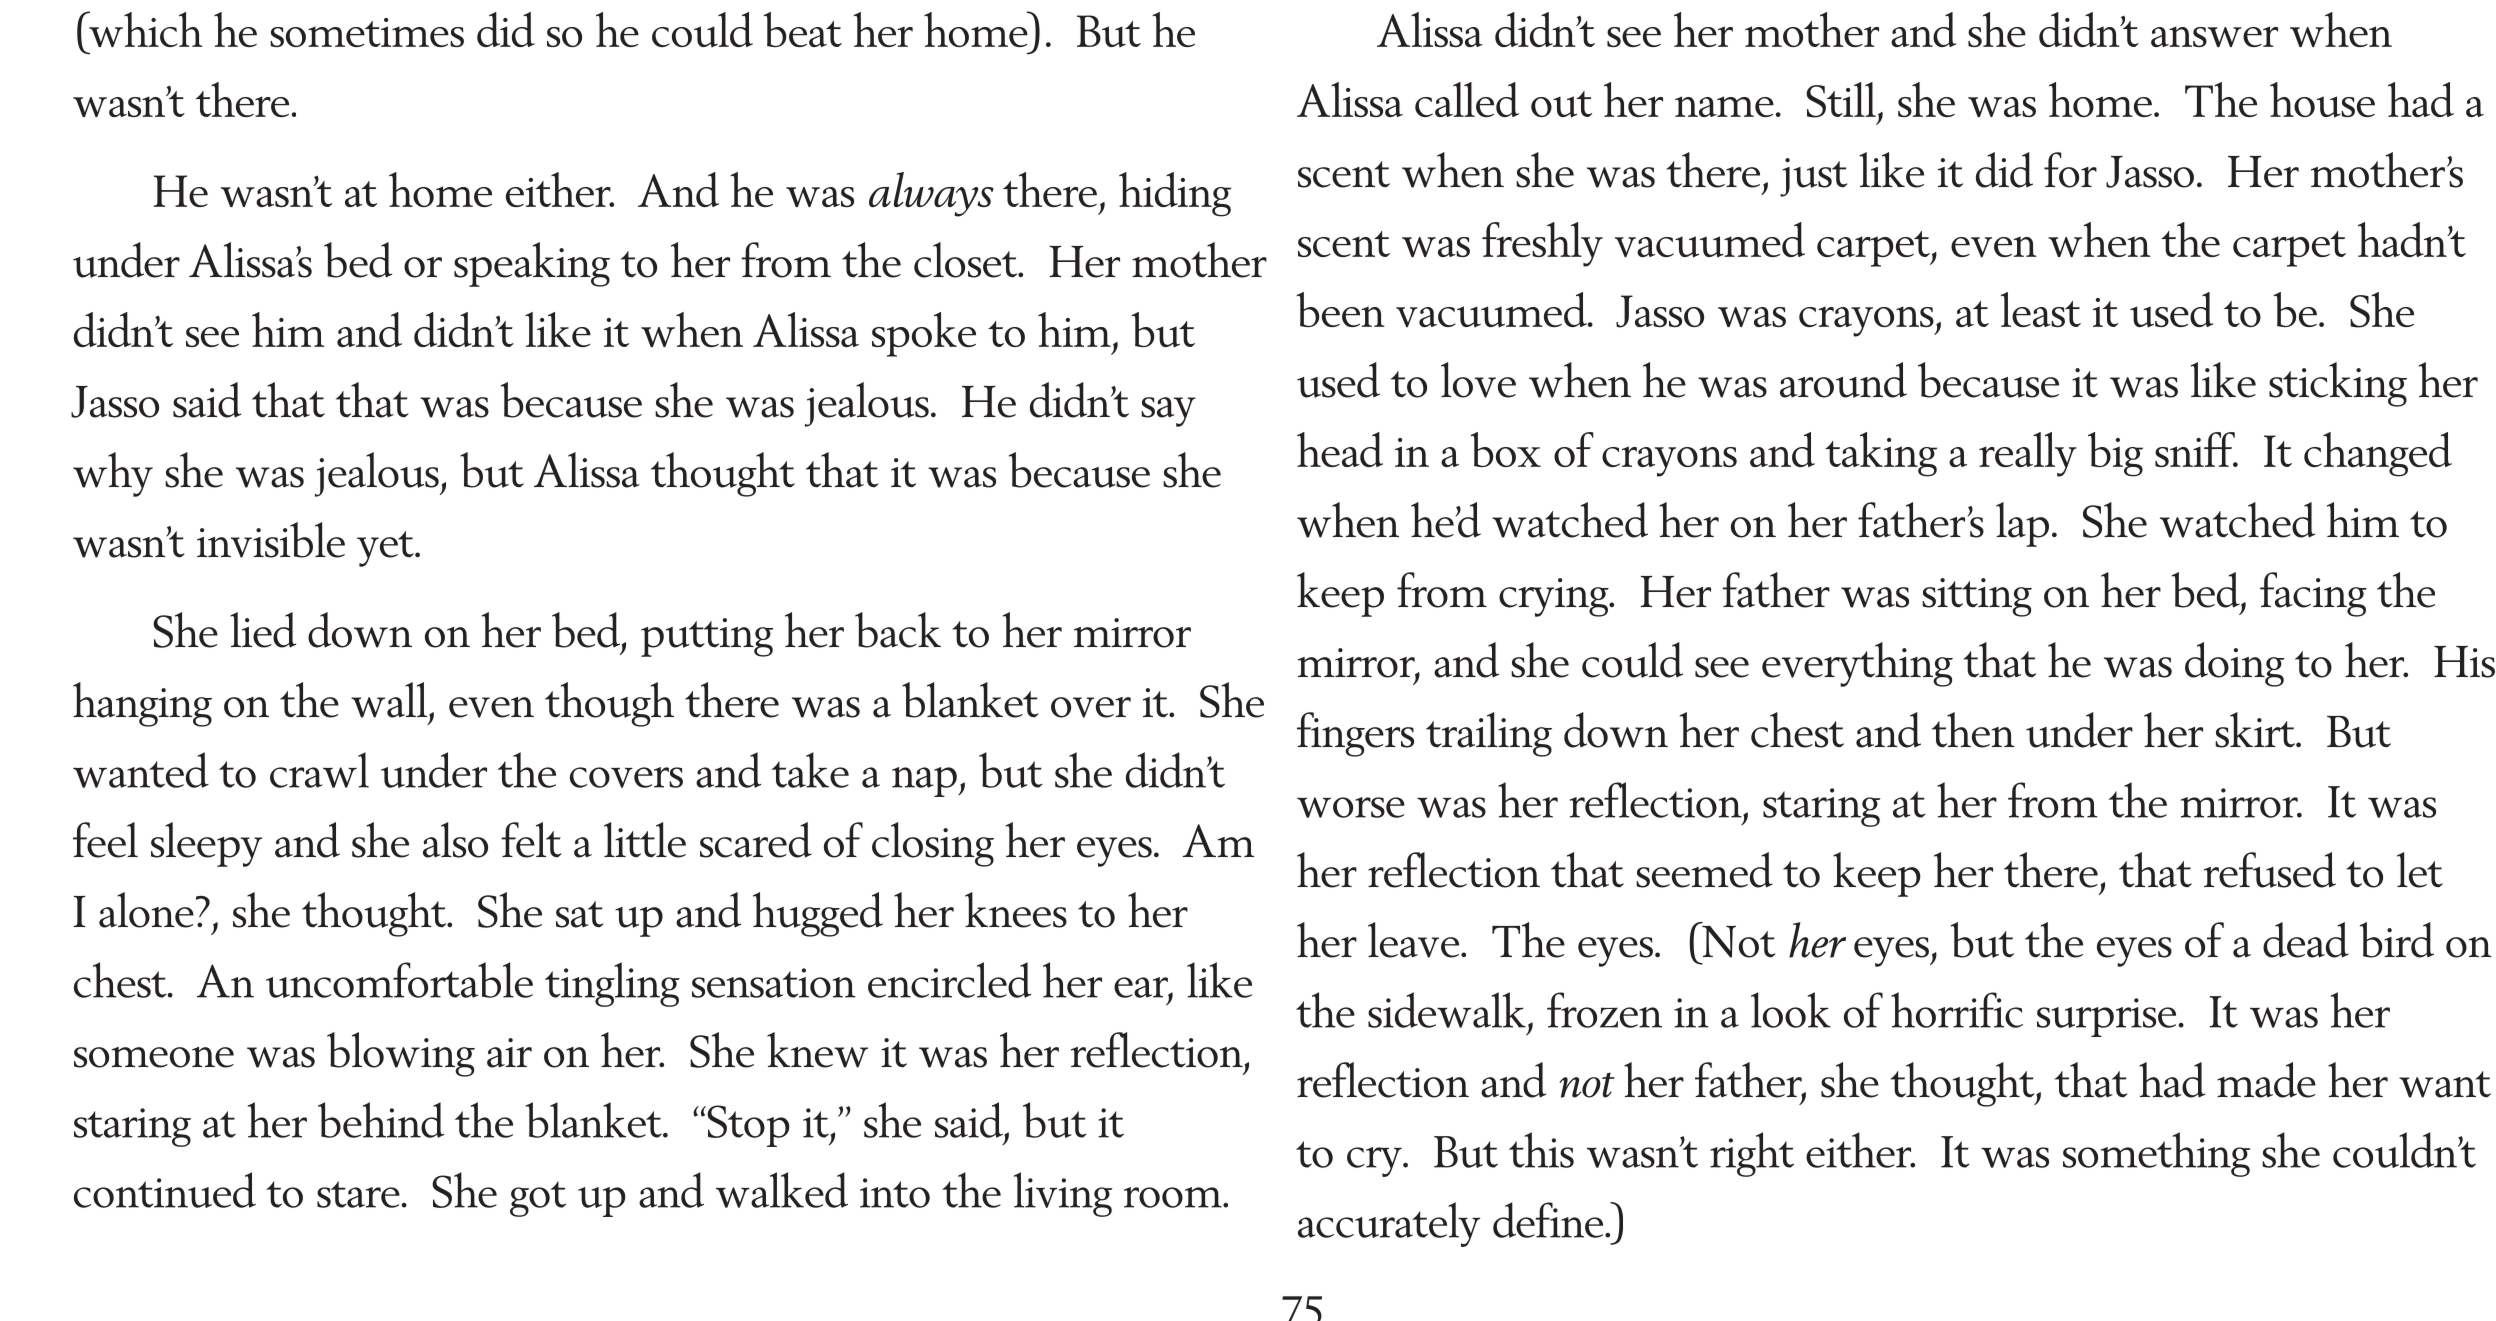 This page has height=1321, width=2496. Describe the element at coordinates (1415, 940) in the page. I see `leave` at that location.
